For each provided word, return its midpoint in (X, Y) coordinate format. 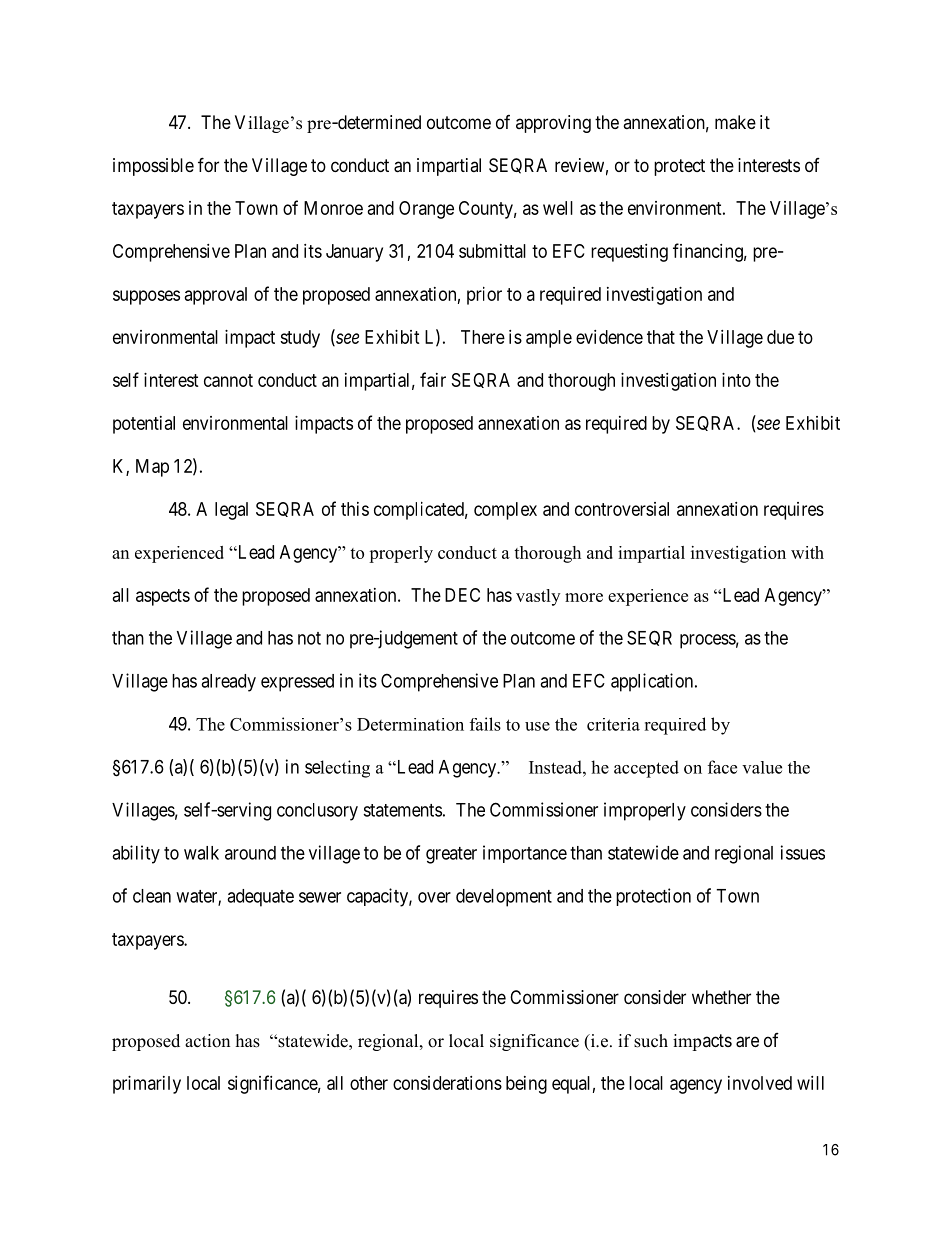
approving (553, 124)
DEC (462, 595)
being (526, 1085)
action (207, 1041)
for (208, 164)
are (747, 1042)
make (735, 122)
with (807, 552)
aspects (163, 597)
